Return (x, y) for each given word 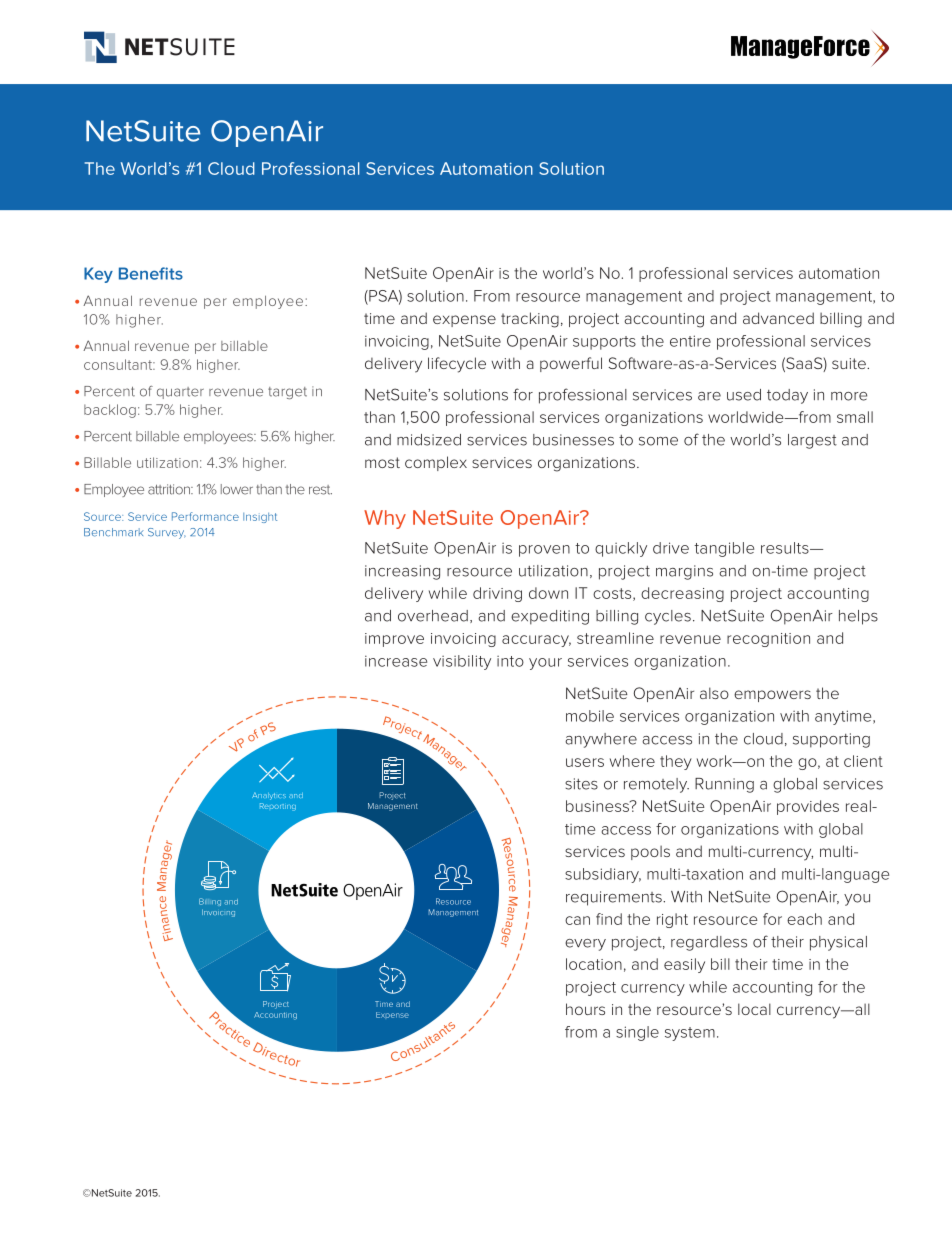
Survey (167, 533)
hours (585, 1009)
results (786, 548)
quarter (180, 393)
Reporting (278, 807)
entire (690, 341)
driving (497, 594)
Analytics (269, 796)
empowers (772, 696)
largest (812, 441)
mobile (590, 716)
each (804, 919)
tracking (530, 320)
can (577, 920)
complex (436, 463)
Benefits (151, 273)
